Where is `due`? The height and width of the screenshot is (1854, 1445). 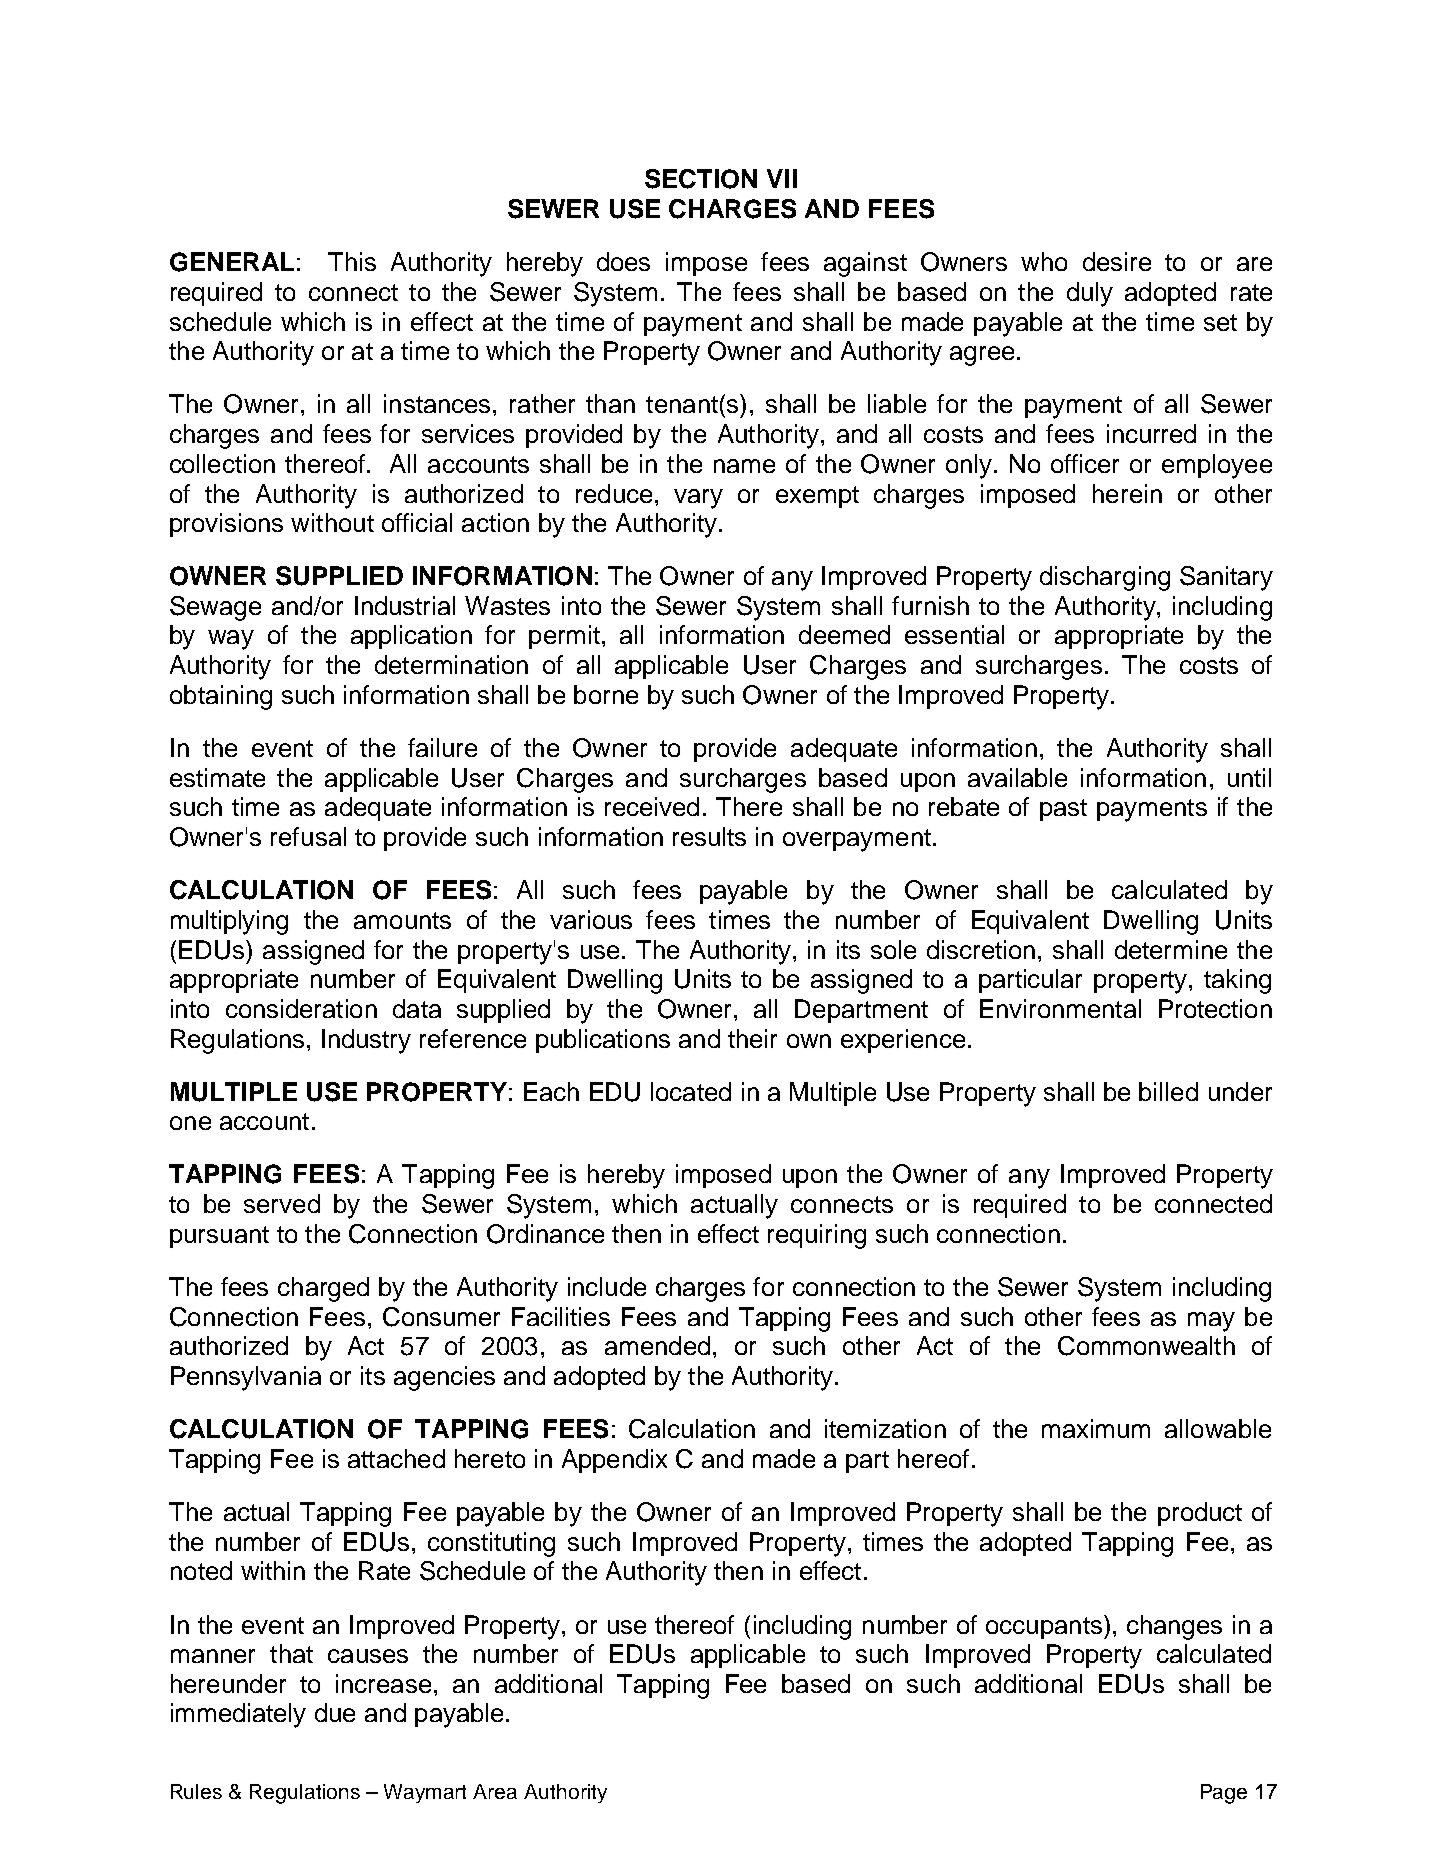 due is located at coordinates (335, 1712).
